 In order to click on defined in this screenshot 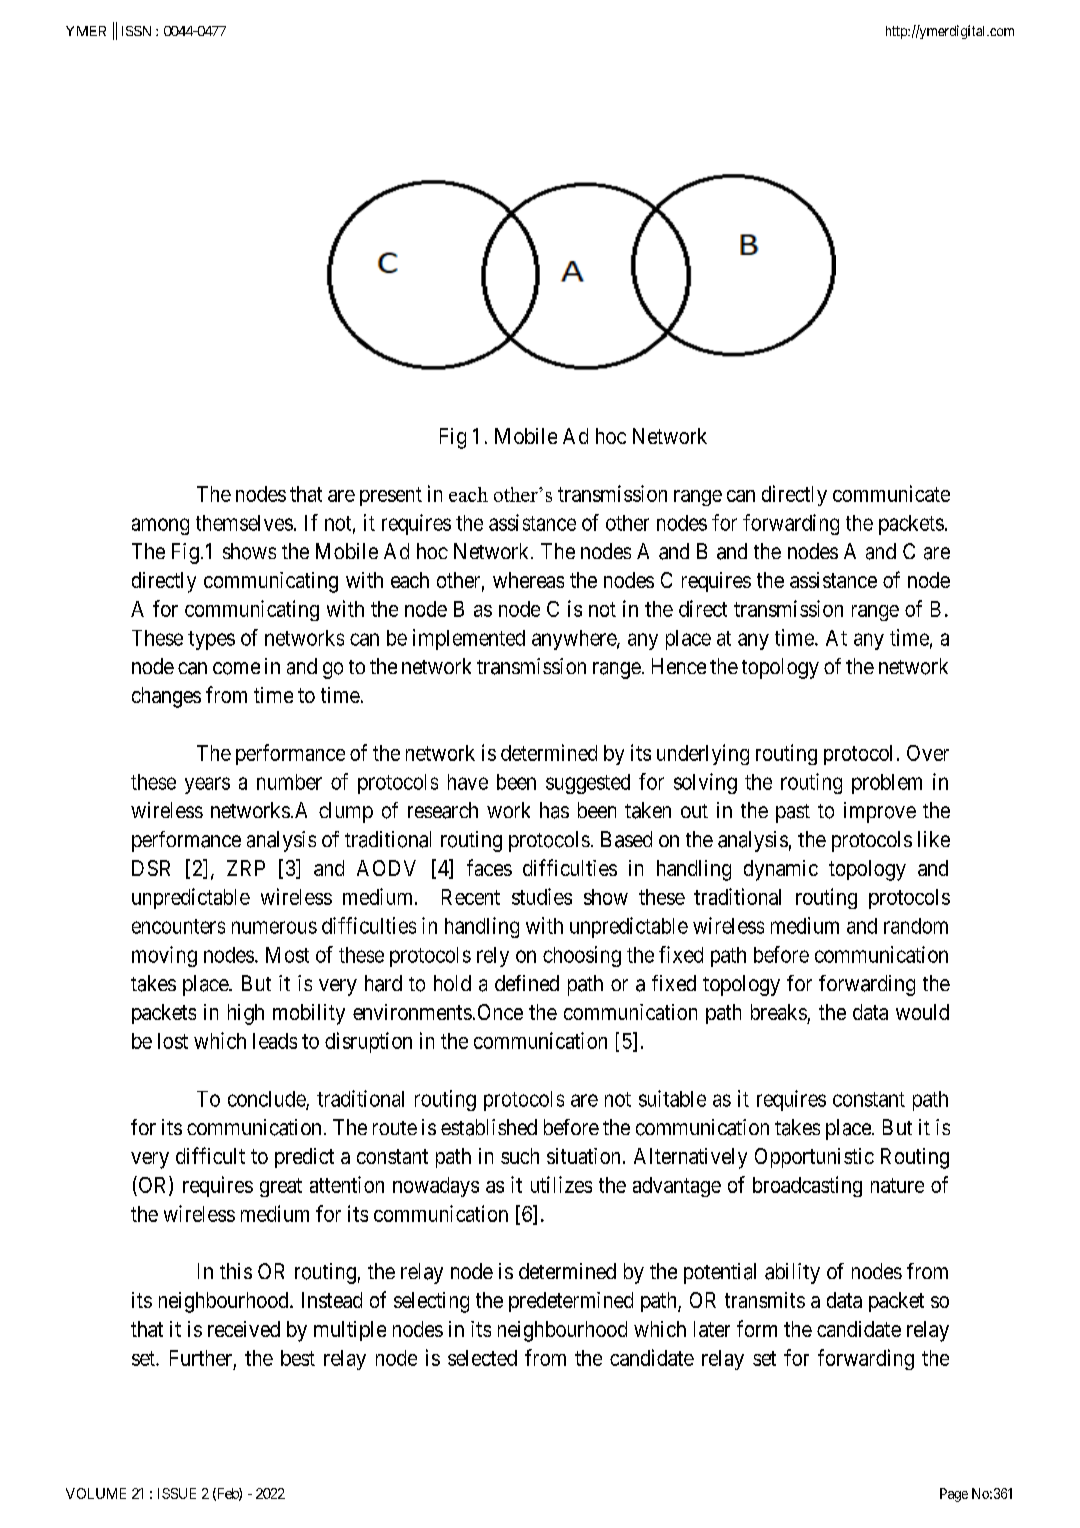, I will do `click(527, 983)`.
